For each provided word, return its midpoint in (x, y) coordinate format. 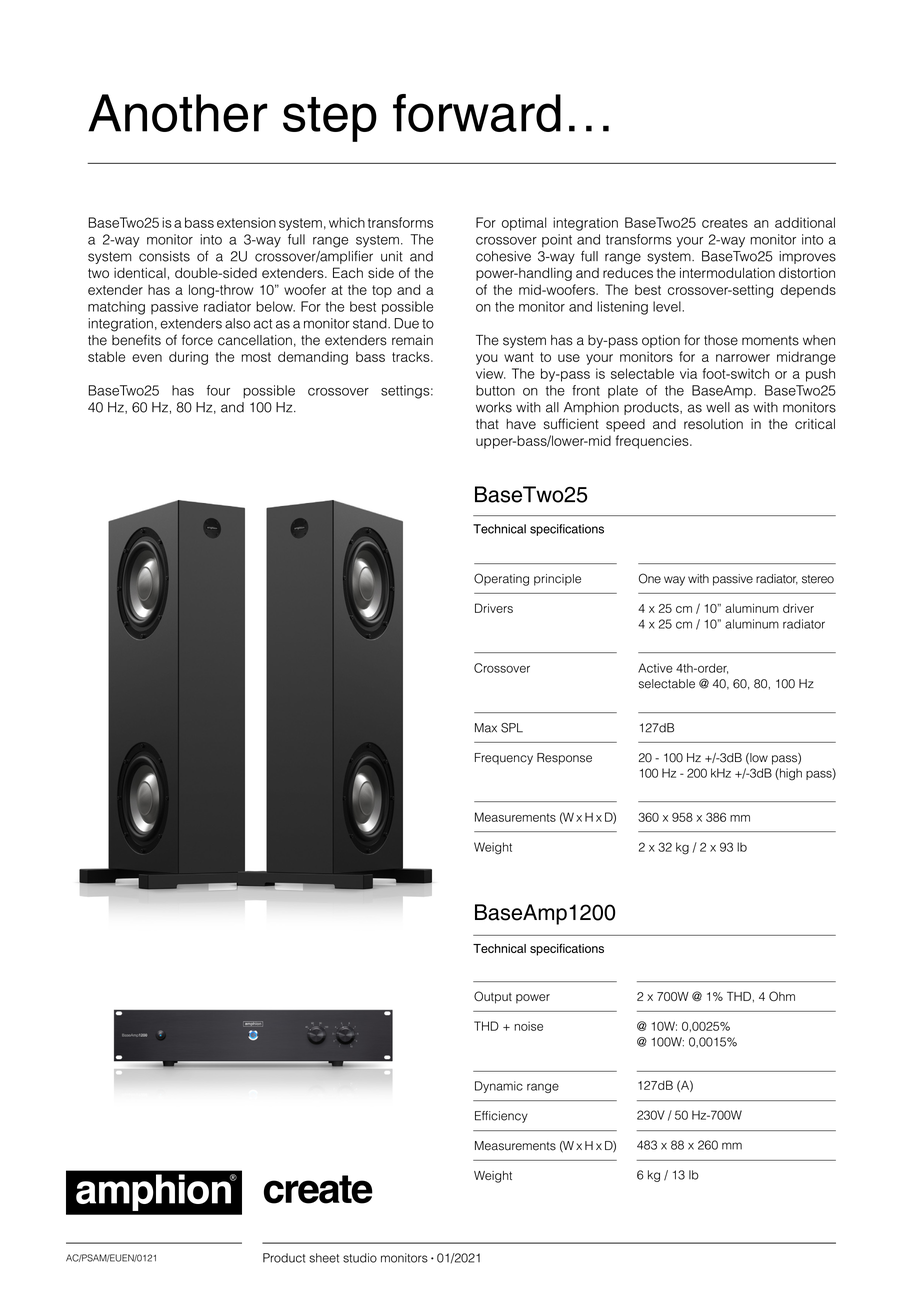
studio (360, 1258)
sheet (324, 1258)
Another (177, 113)
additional (805, 222)
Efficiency (501, 1117)
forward (477, 113)
